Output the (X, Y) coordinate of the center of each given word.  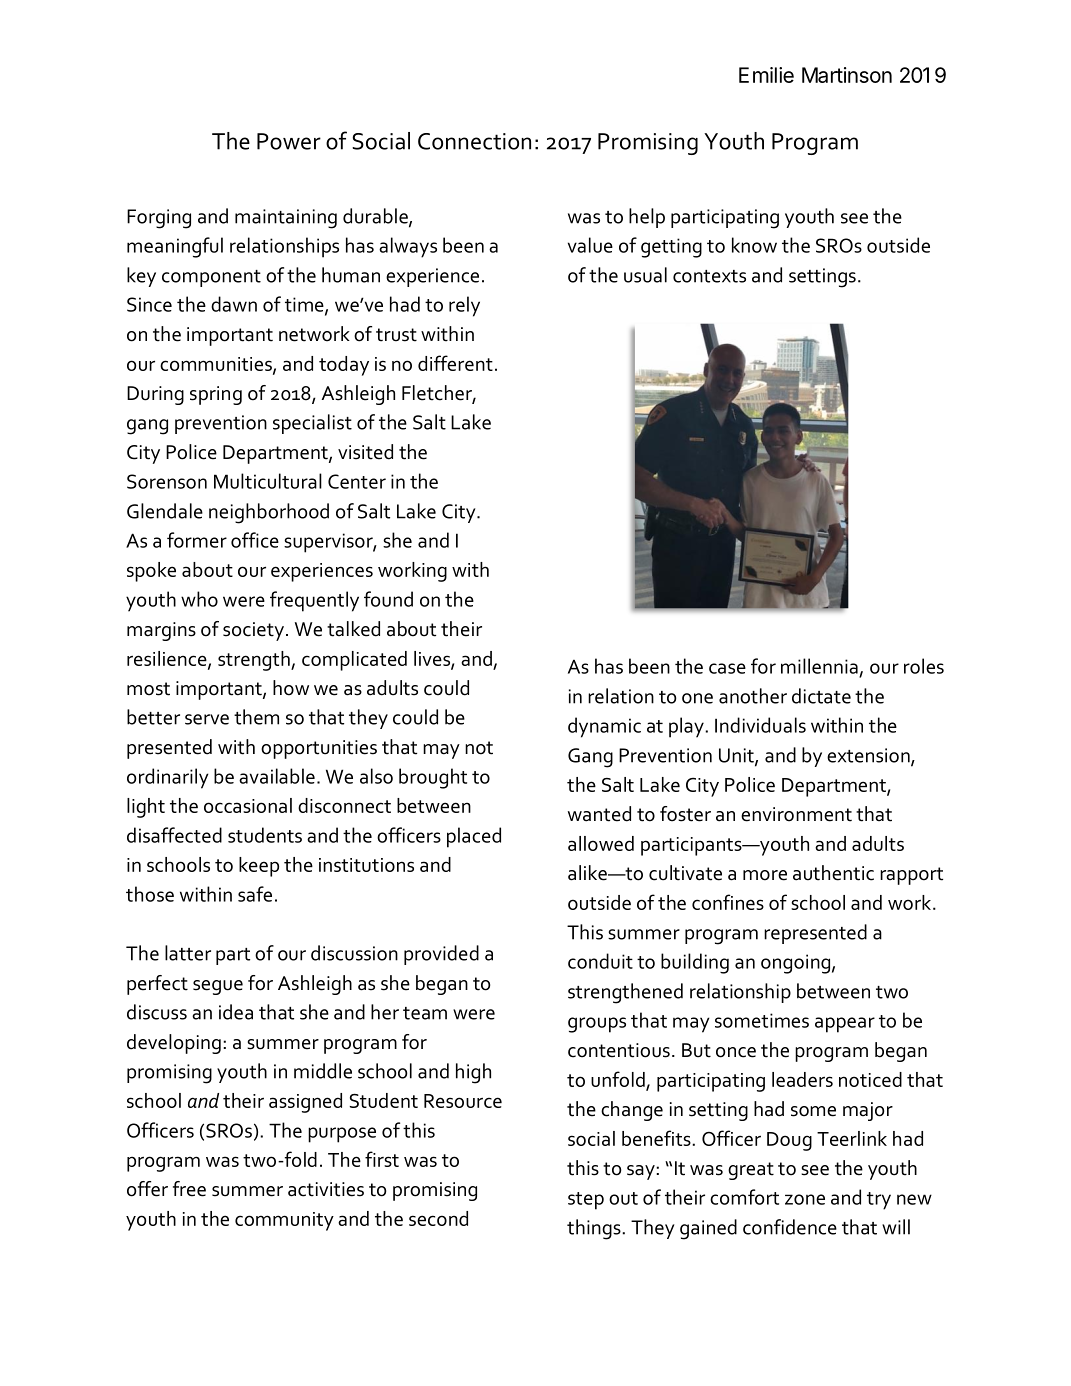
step (586, 1201)
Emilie (766, 75)
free (189, 1189)
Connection (474, 141)
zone (805, 1199)
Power (289, 141)
